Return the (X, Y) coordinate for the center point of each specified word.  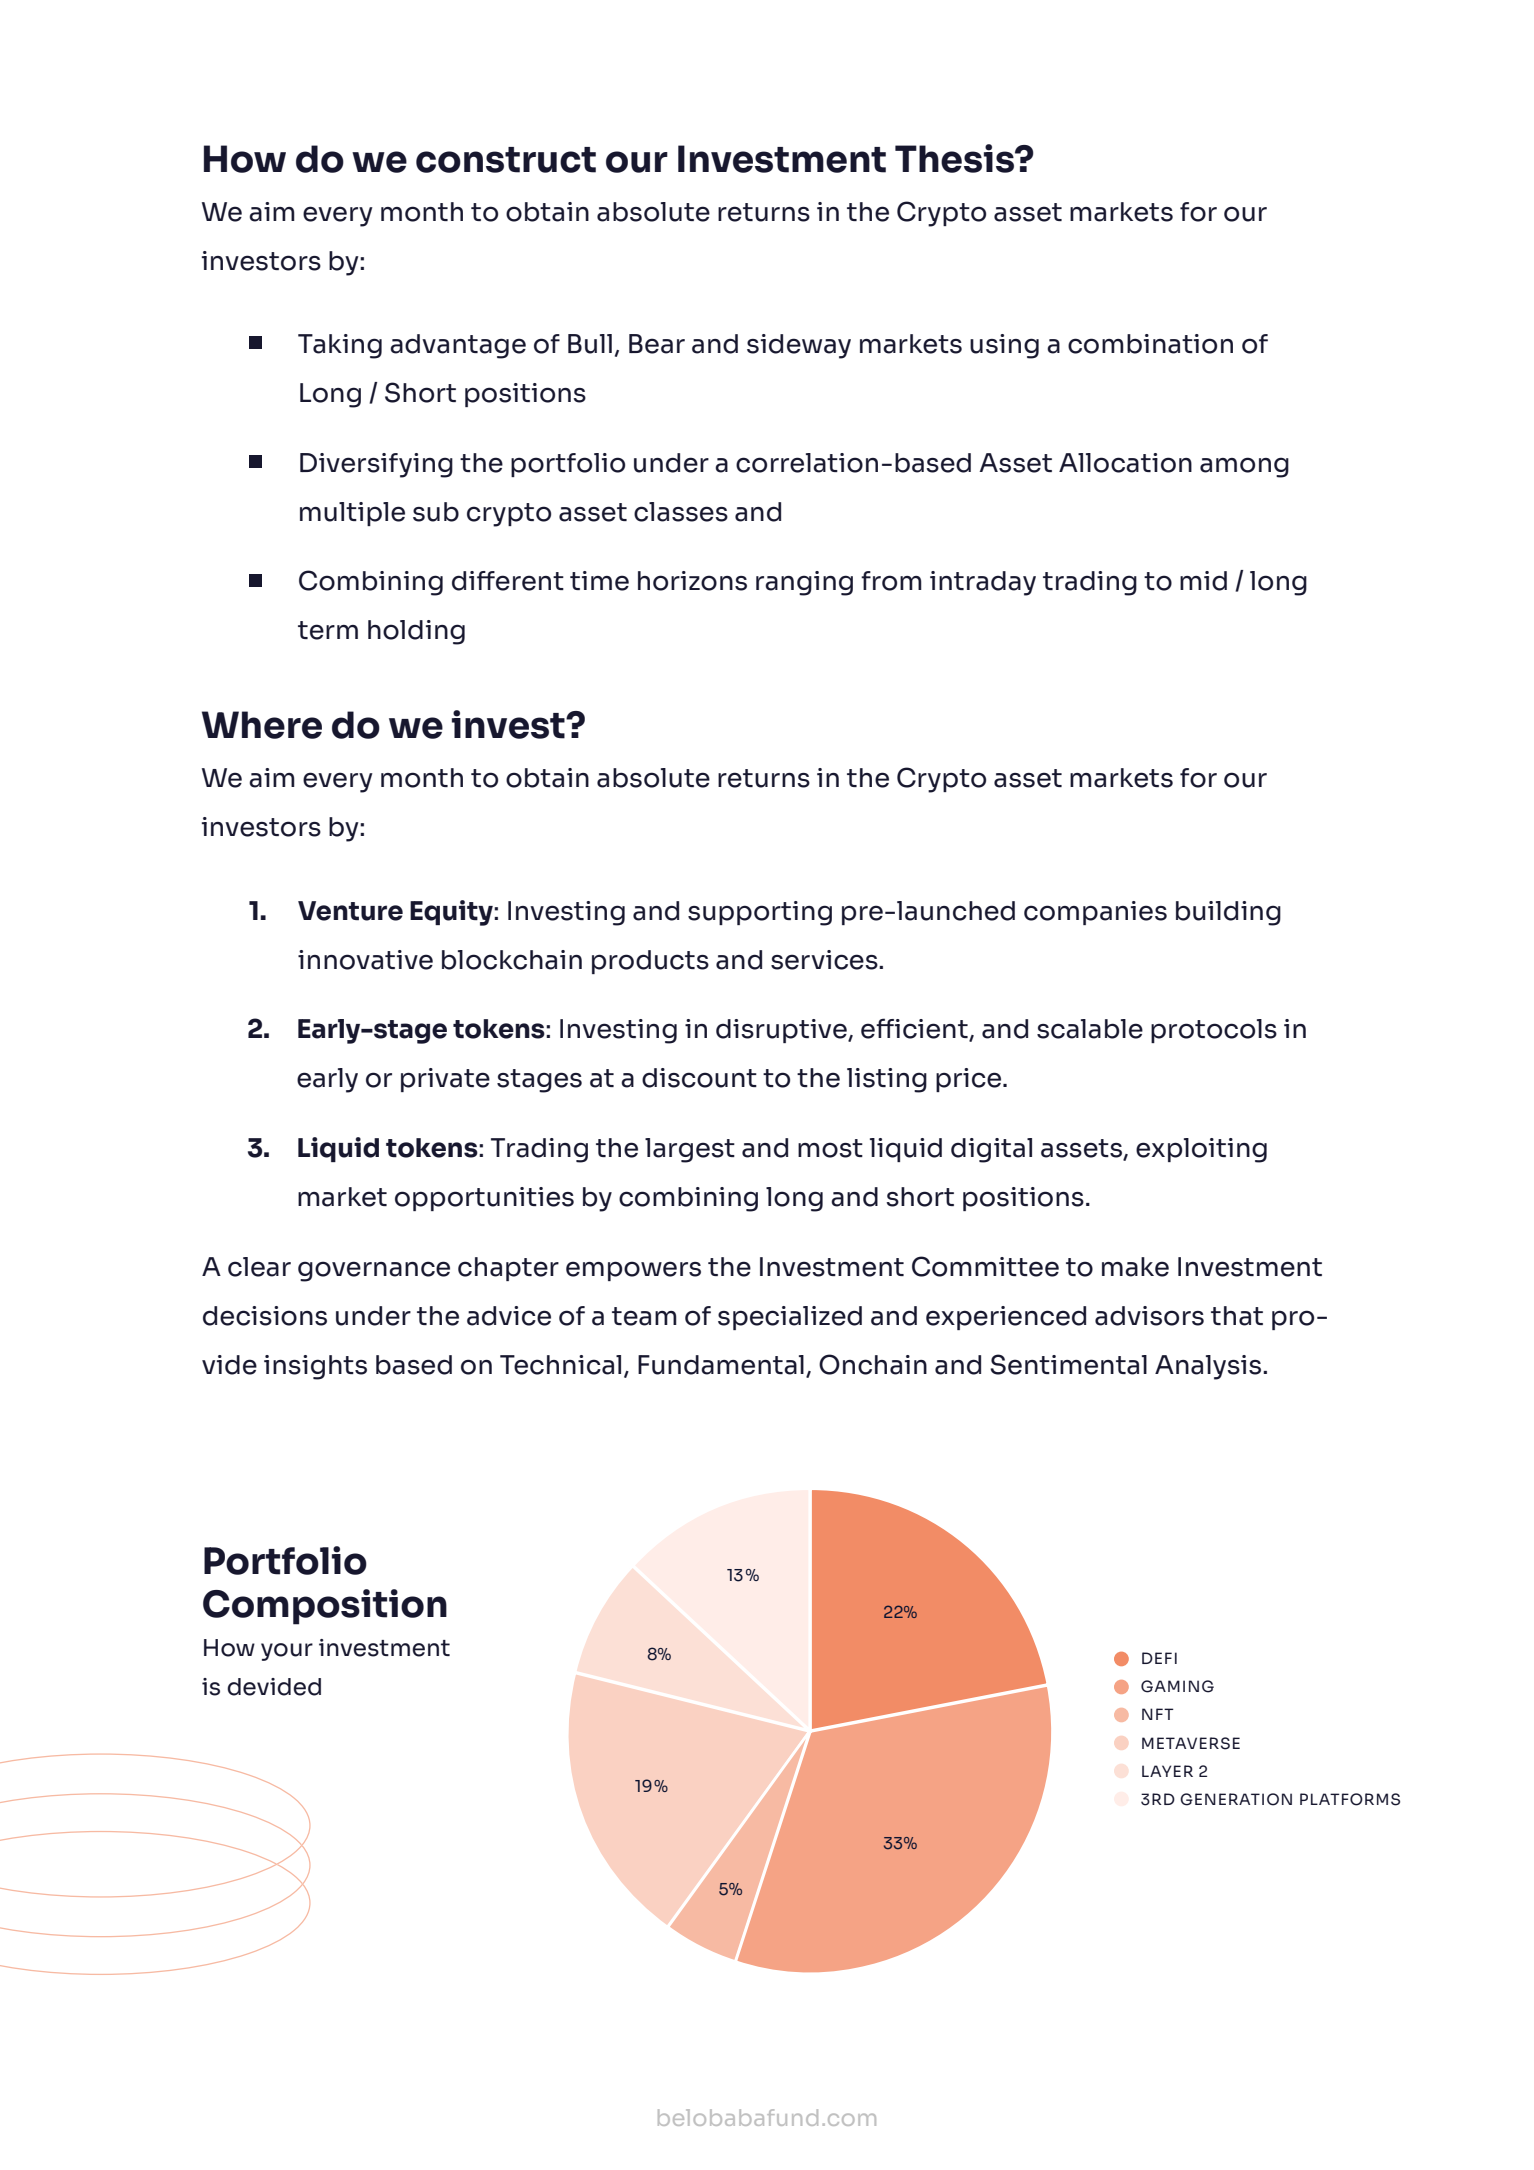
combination (1150, 344)
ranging (804, 583)
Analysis (1209, 1367)
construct (506, 160)
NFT (1158, 1714)
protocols (1214, 1031)
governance (374, 1271)
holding (416, 632)
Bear (657, 344)
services (825, 960)
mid (1203, 581)
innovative (365, 960)
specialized (790, 1318)
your (287, 1652)
